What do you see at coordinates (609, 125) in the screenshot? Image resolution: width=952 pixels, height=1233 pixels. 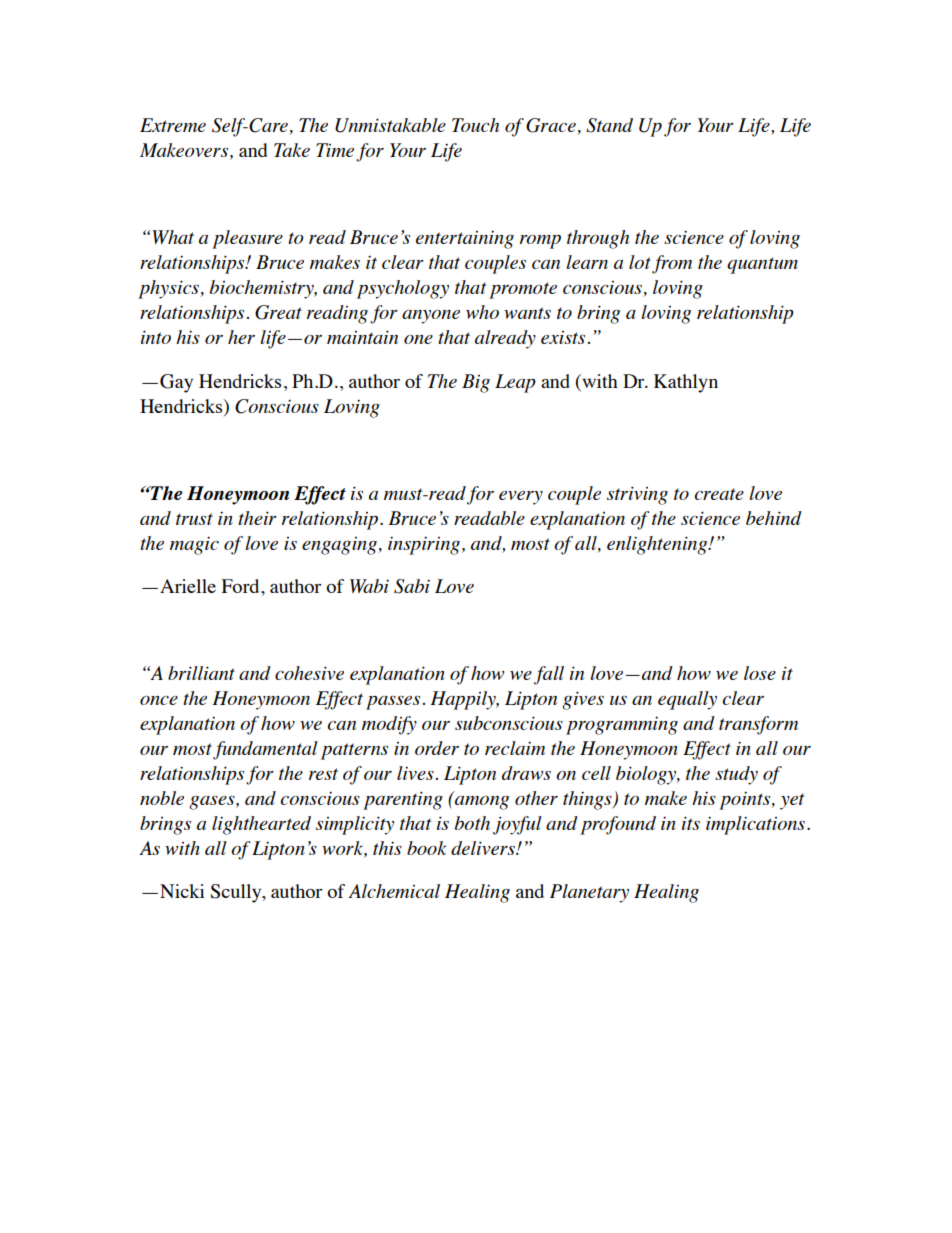 I see `Stand` at bounding box center [609, 125].
